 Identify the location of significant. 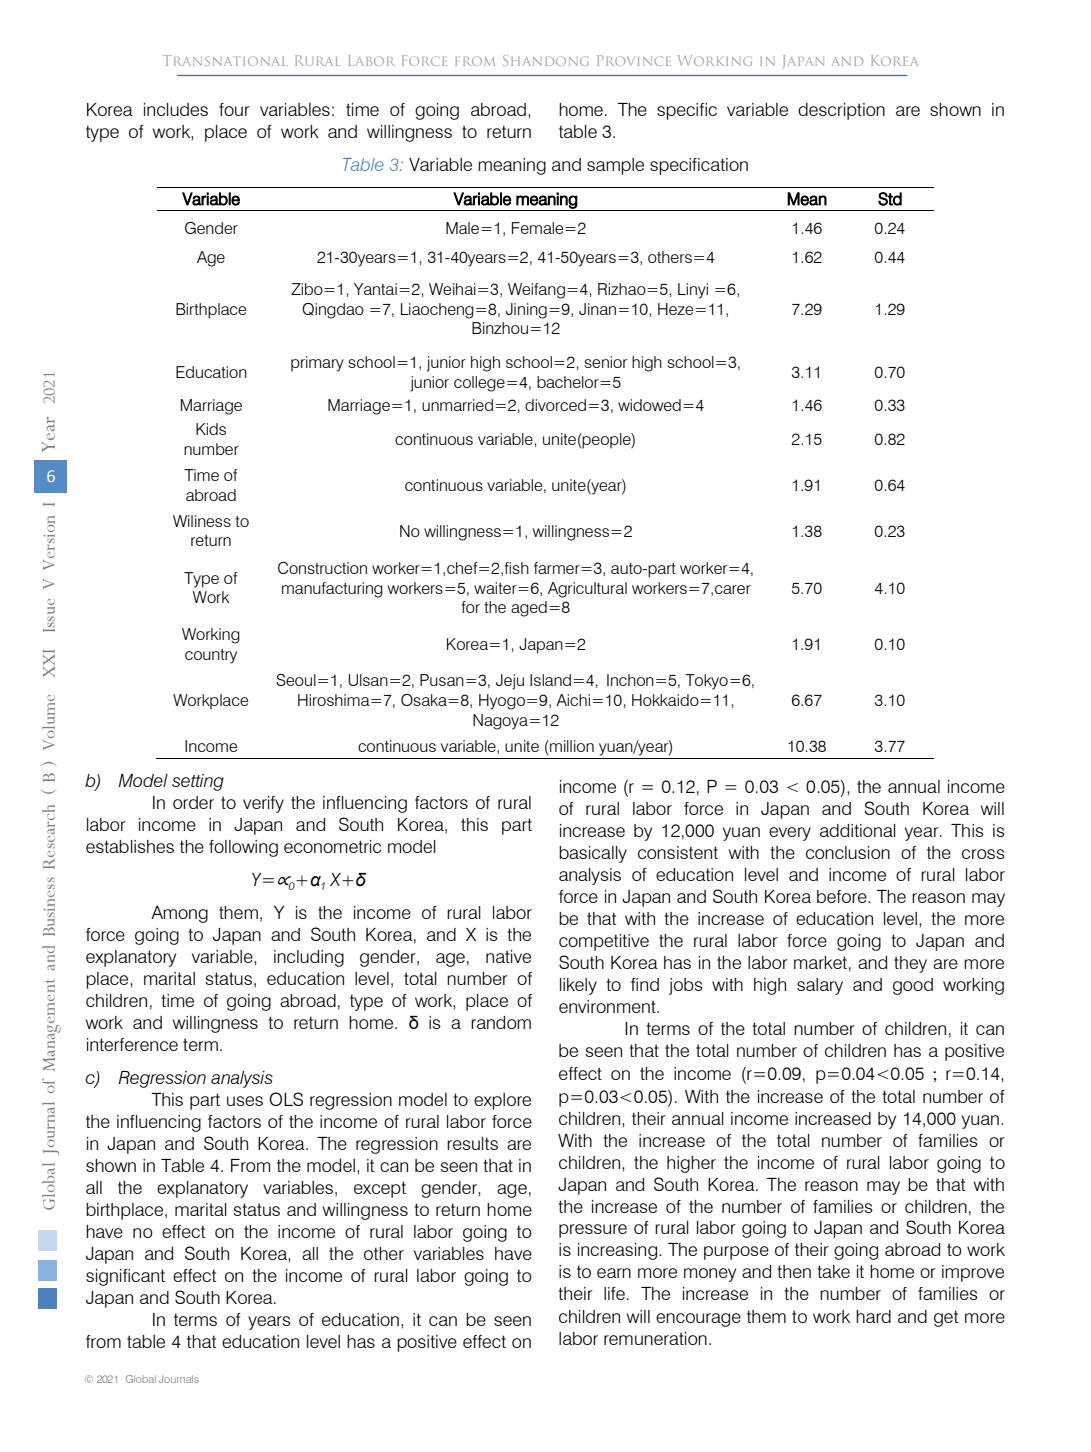
(125, 1277).
